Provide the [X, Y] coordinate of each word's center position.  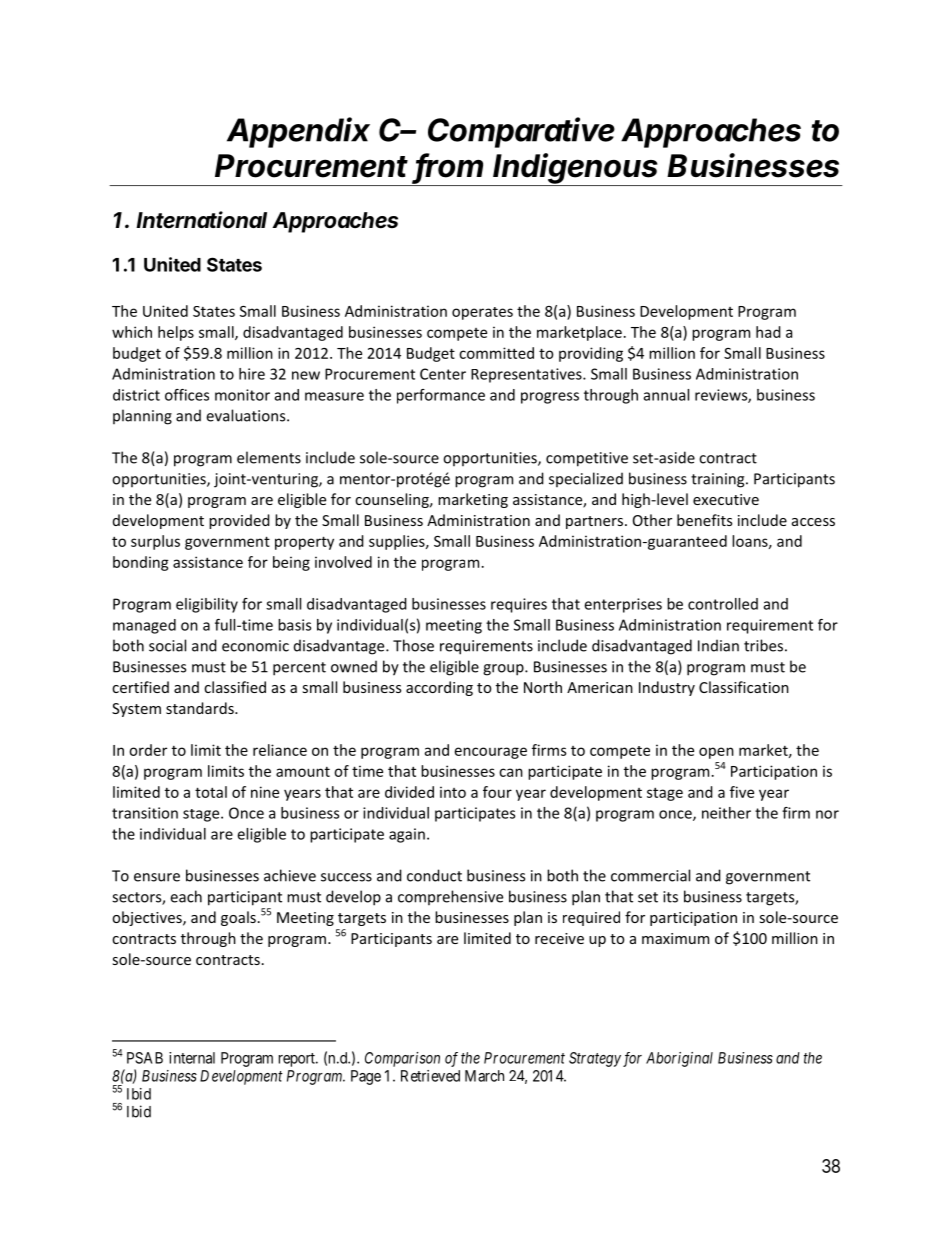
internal [192, 1058]
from [449, 166]
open [716, 753]
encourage [491, 753]
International [201, 220]
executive [726, 499]
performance [441, 396]
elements [269, 457]
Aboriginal [679, 1059]
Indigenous [577, 169]
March [484, 1076]
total [211, 792]
